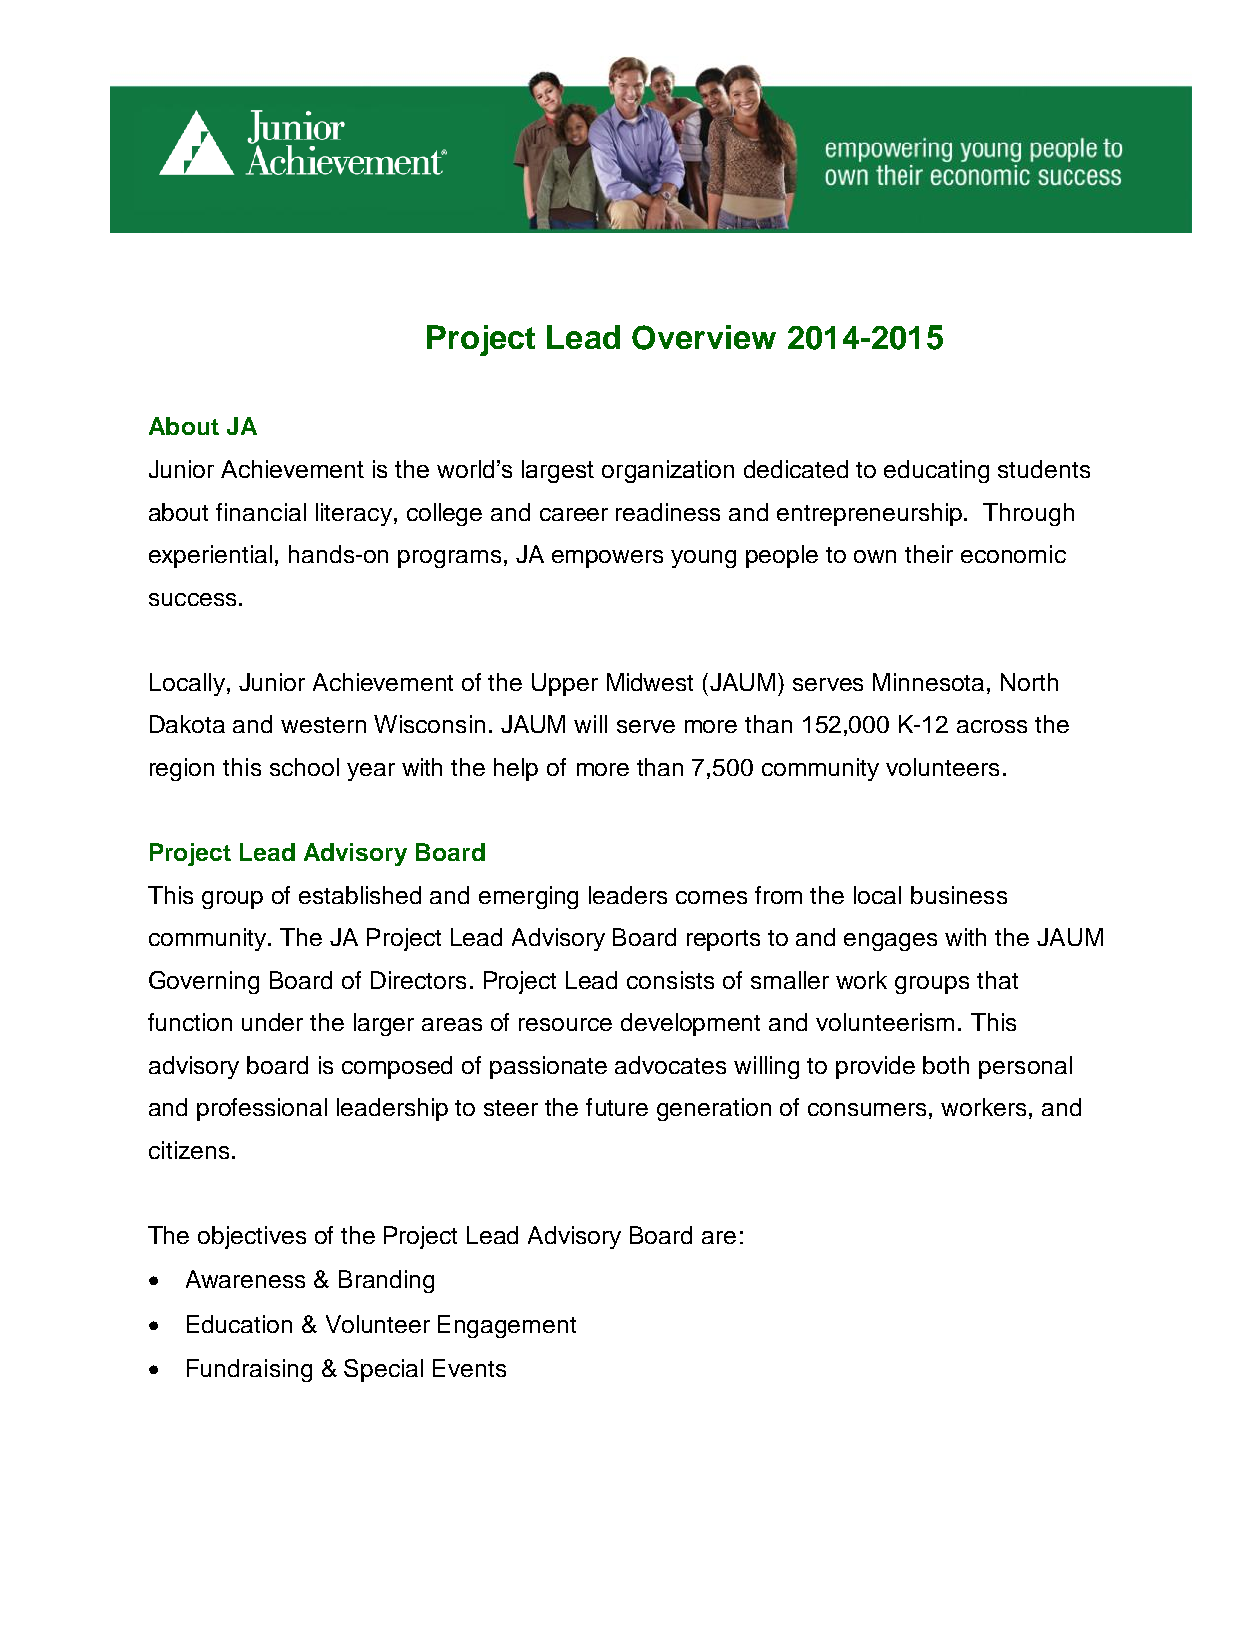  What do you see at coordinates (360, 895) in the document?
I see `established` at bounding box center [360, 895].
